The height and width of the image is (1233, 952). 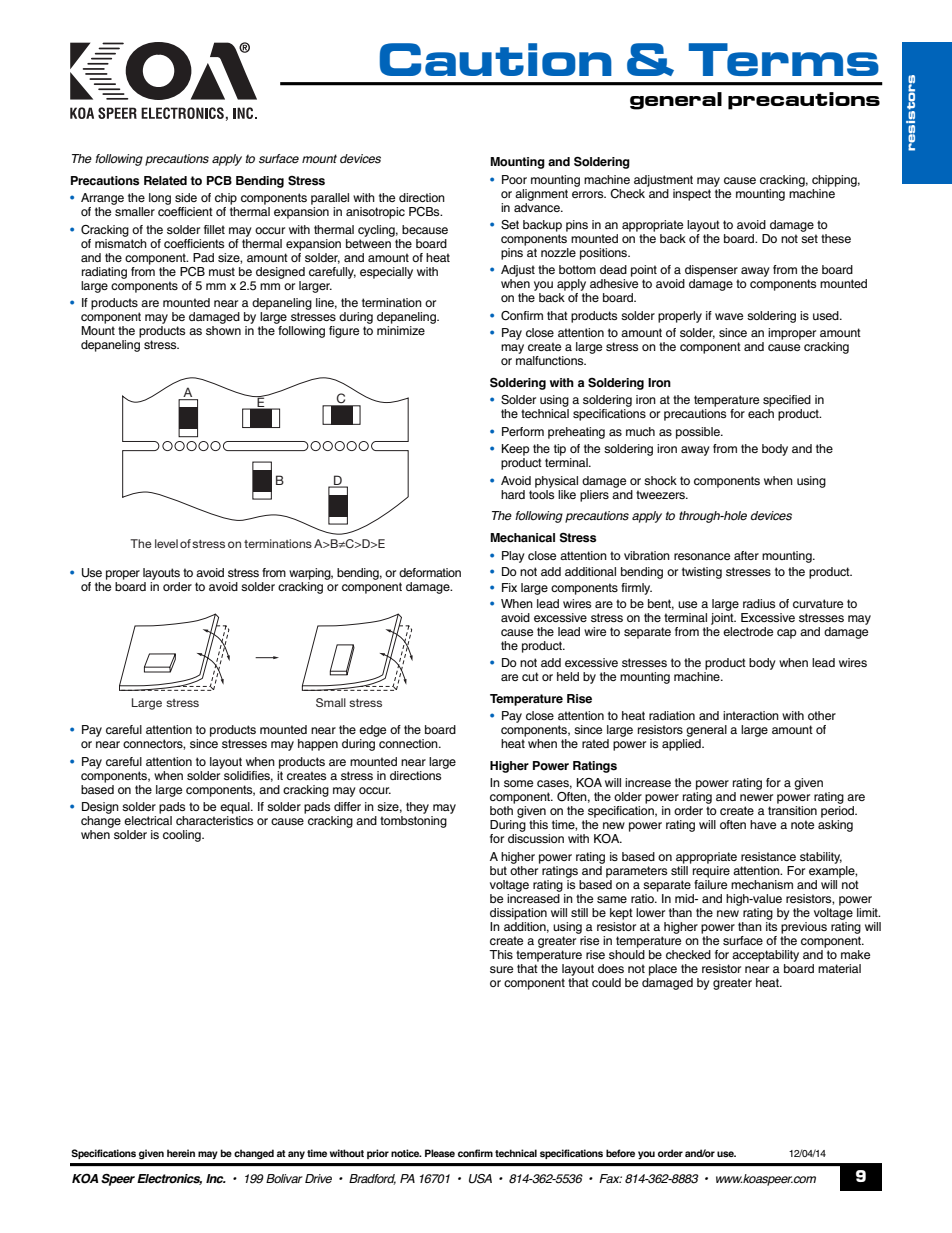 I want to click on Related, so click(x=165, y=181).
